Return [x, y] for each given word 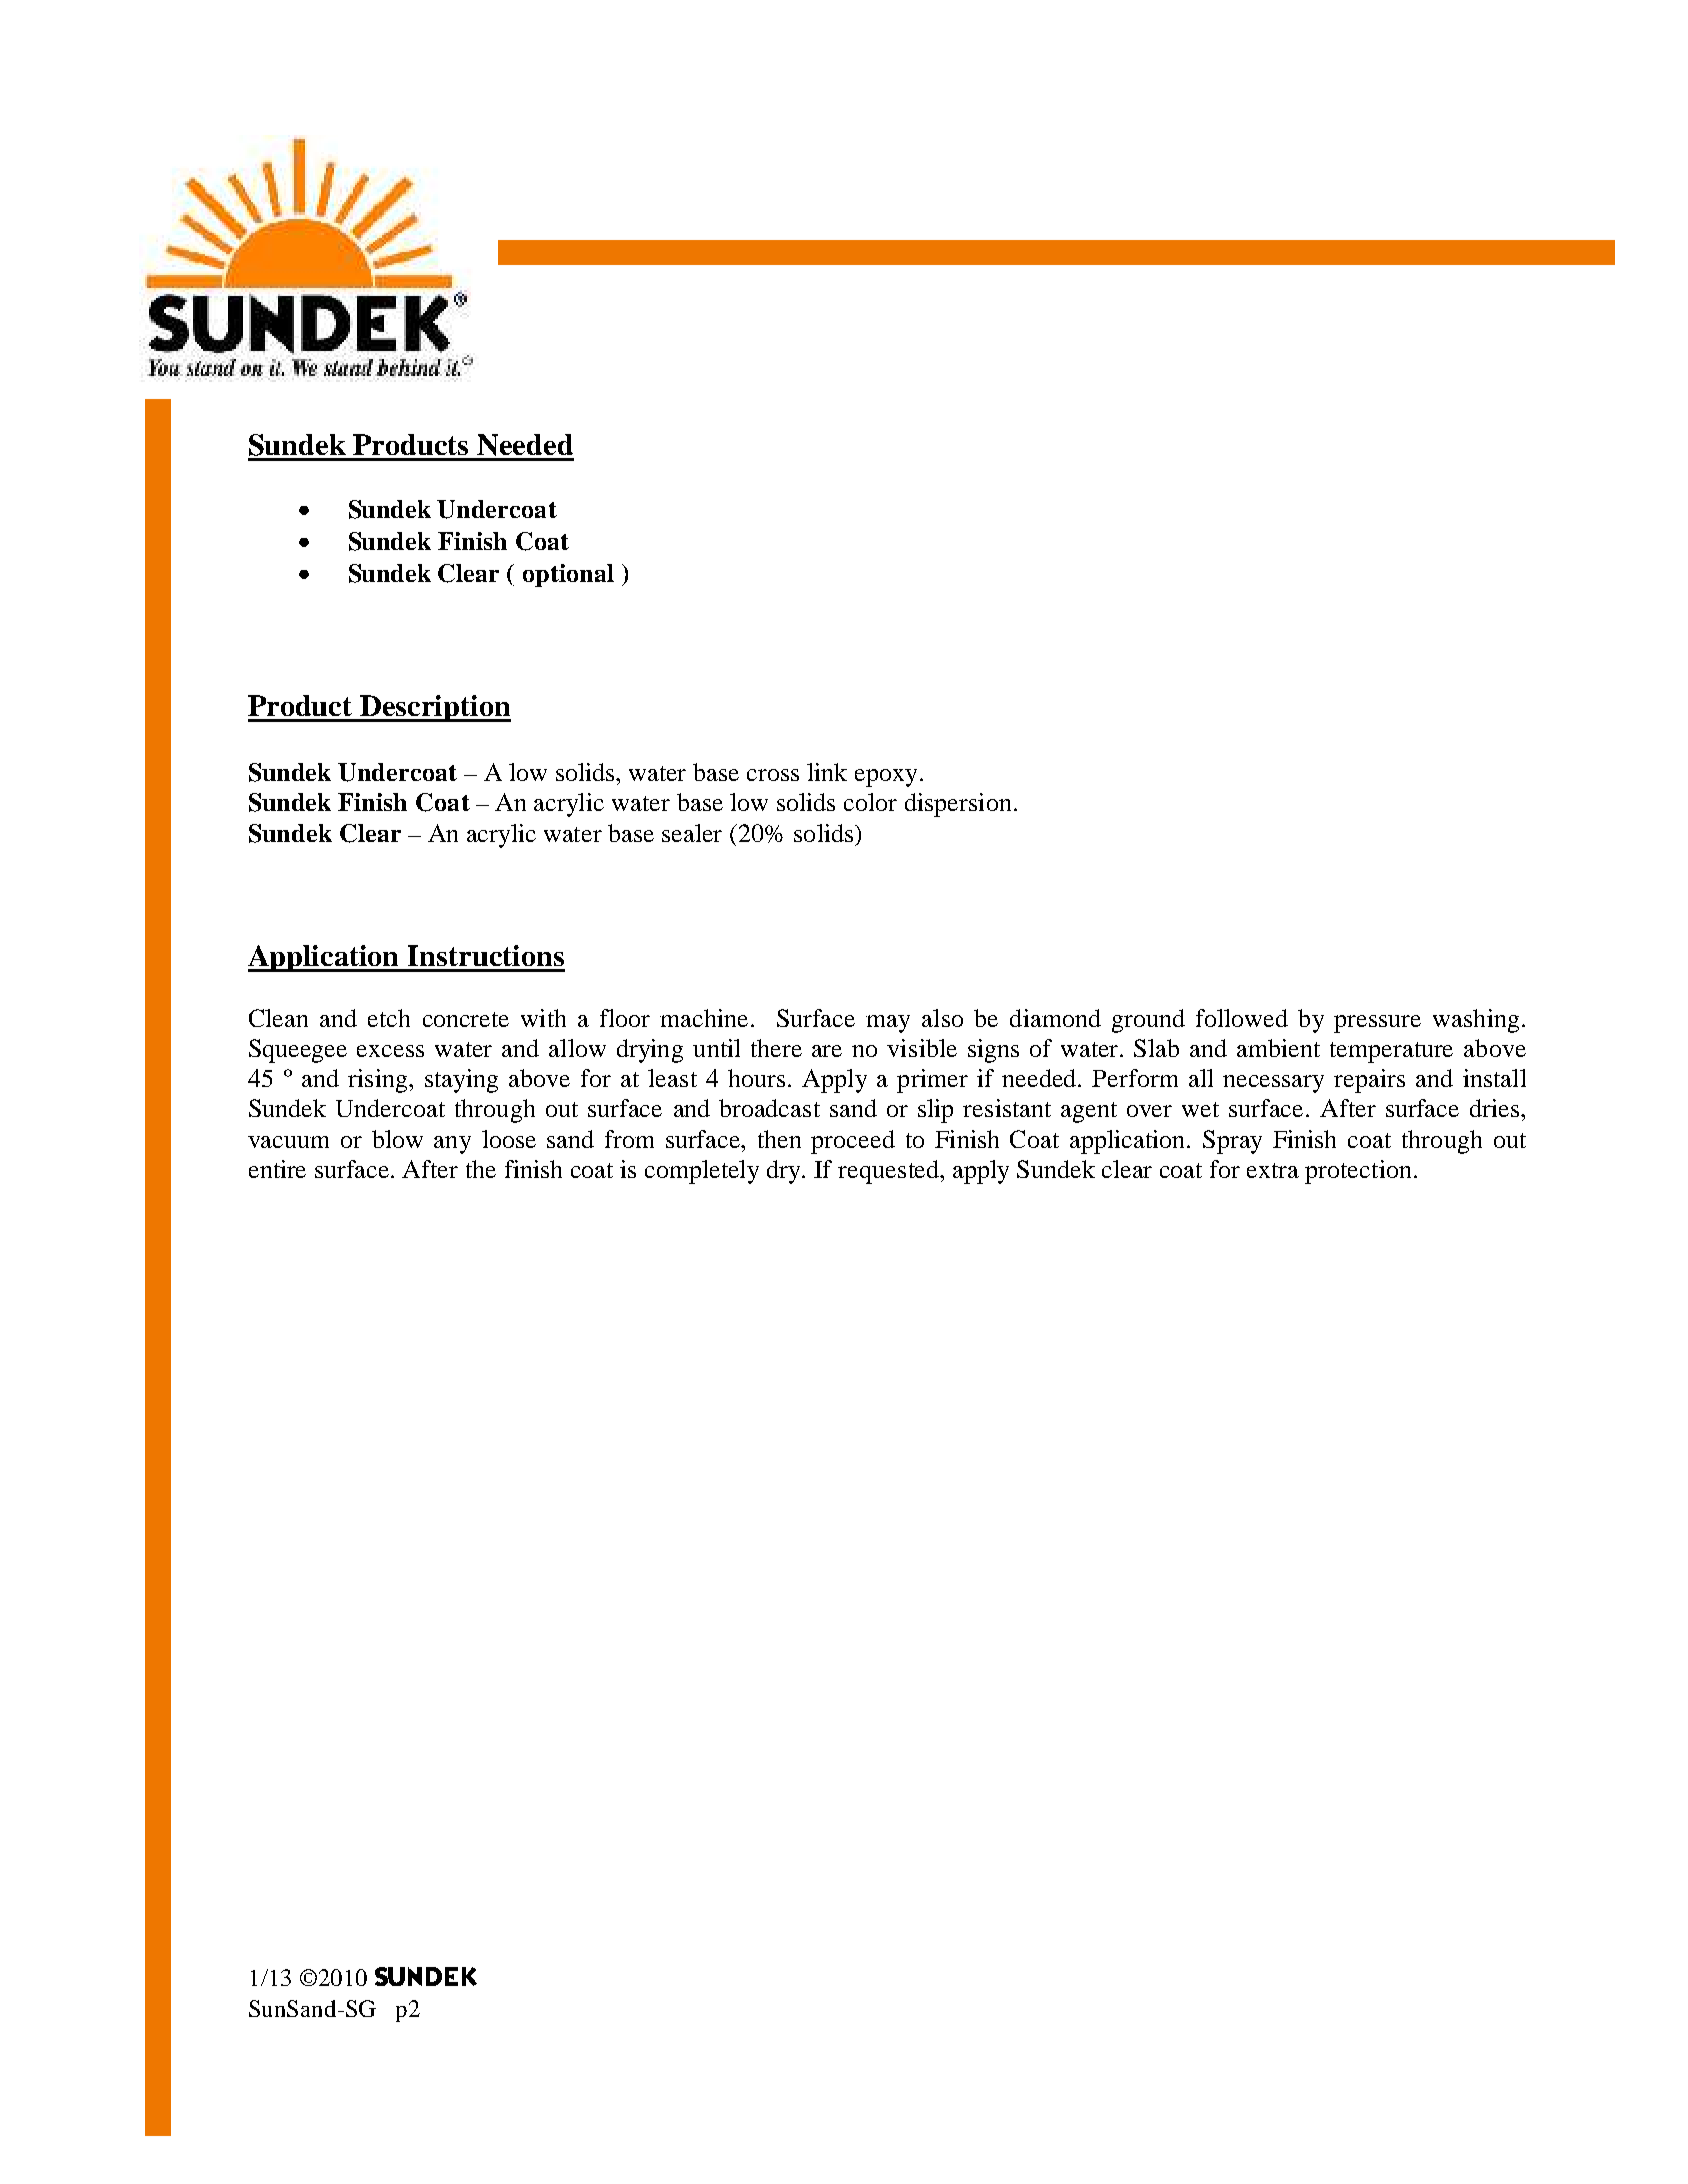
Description [435, 708]
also [942, 1018]
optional [568, 575]
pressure [1377, 1024]
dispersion [958, 805]
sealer [692, 833]
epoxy [888, 778]
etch [389, 1018]
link [827, 772]
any [452, 1145]
